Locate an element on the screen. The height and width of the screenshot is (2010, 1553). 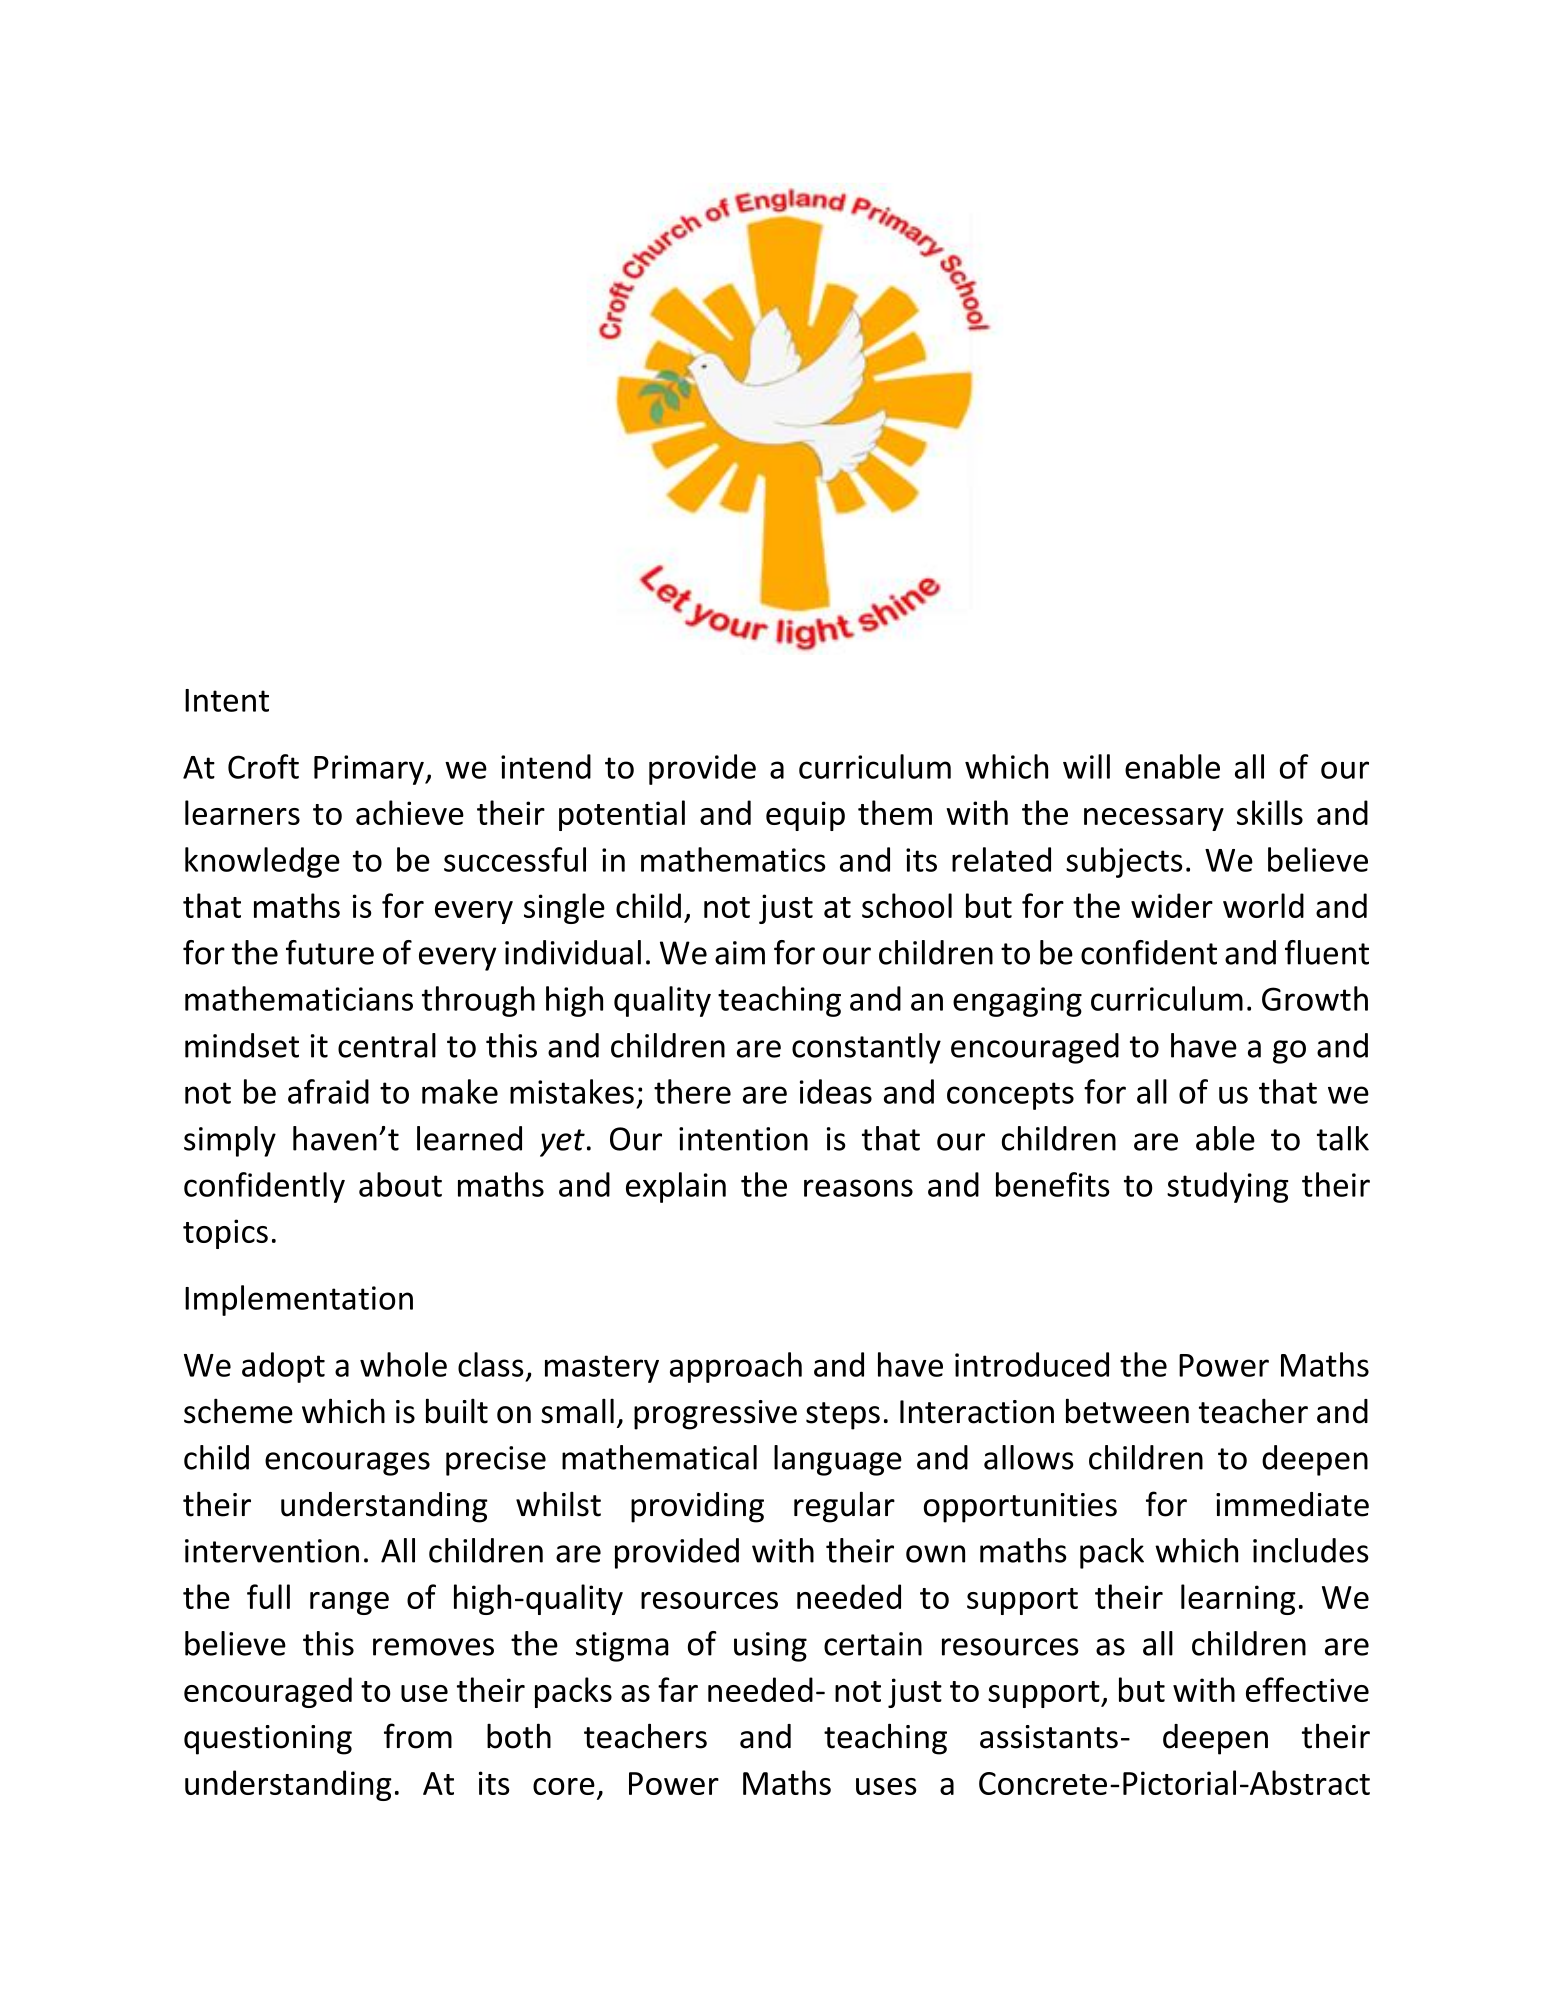
equip is located at coordinates (805, 816).
